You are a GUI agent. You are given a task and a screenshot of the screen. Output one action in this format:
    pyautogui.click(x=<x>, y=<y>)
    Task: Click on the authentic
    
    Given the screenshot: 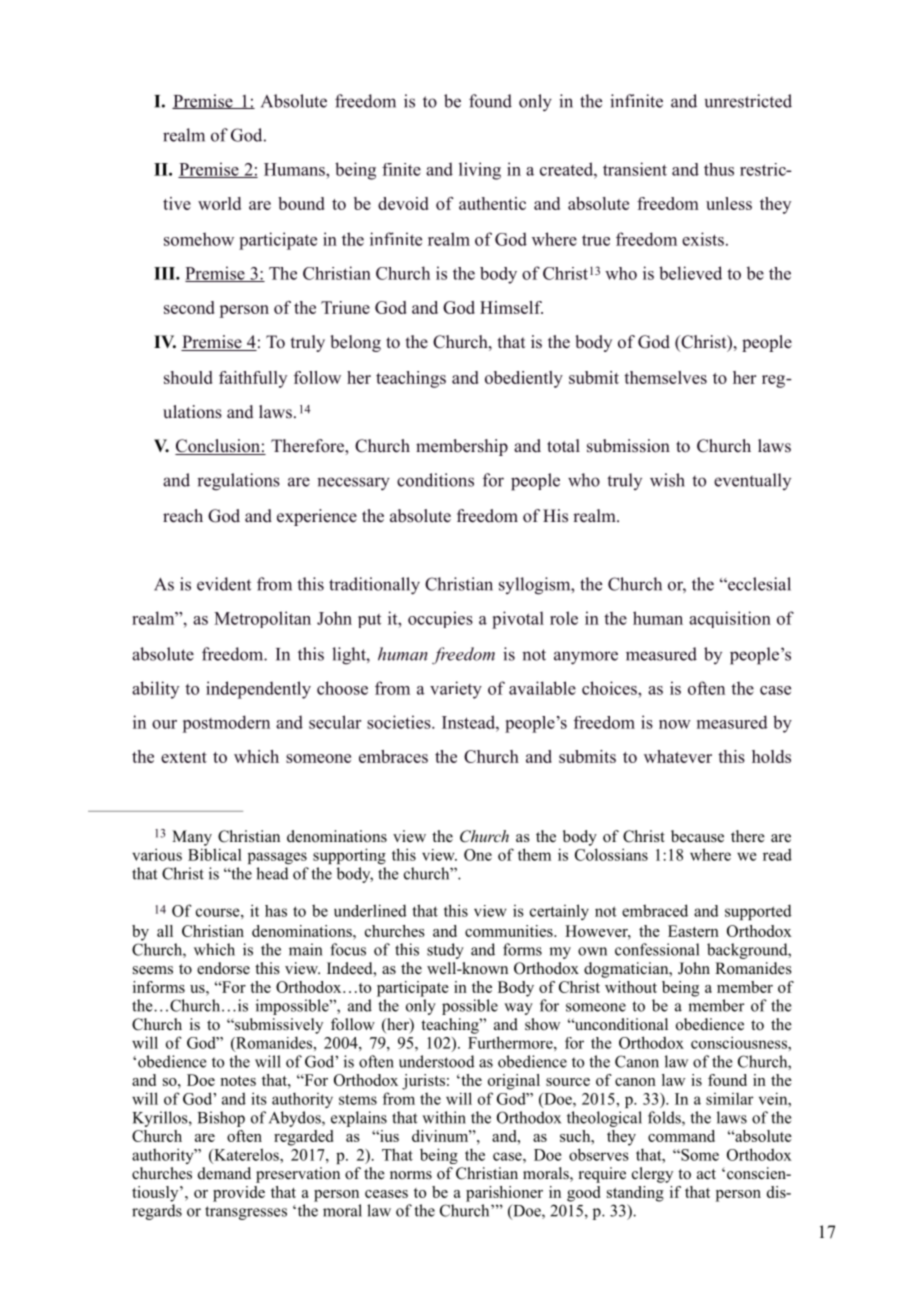 What is the action you would take?
    pyautogui.click(x=492, y=203)
